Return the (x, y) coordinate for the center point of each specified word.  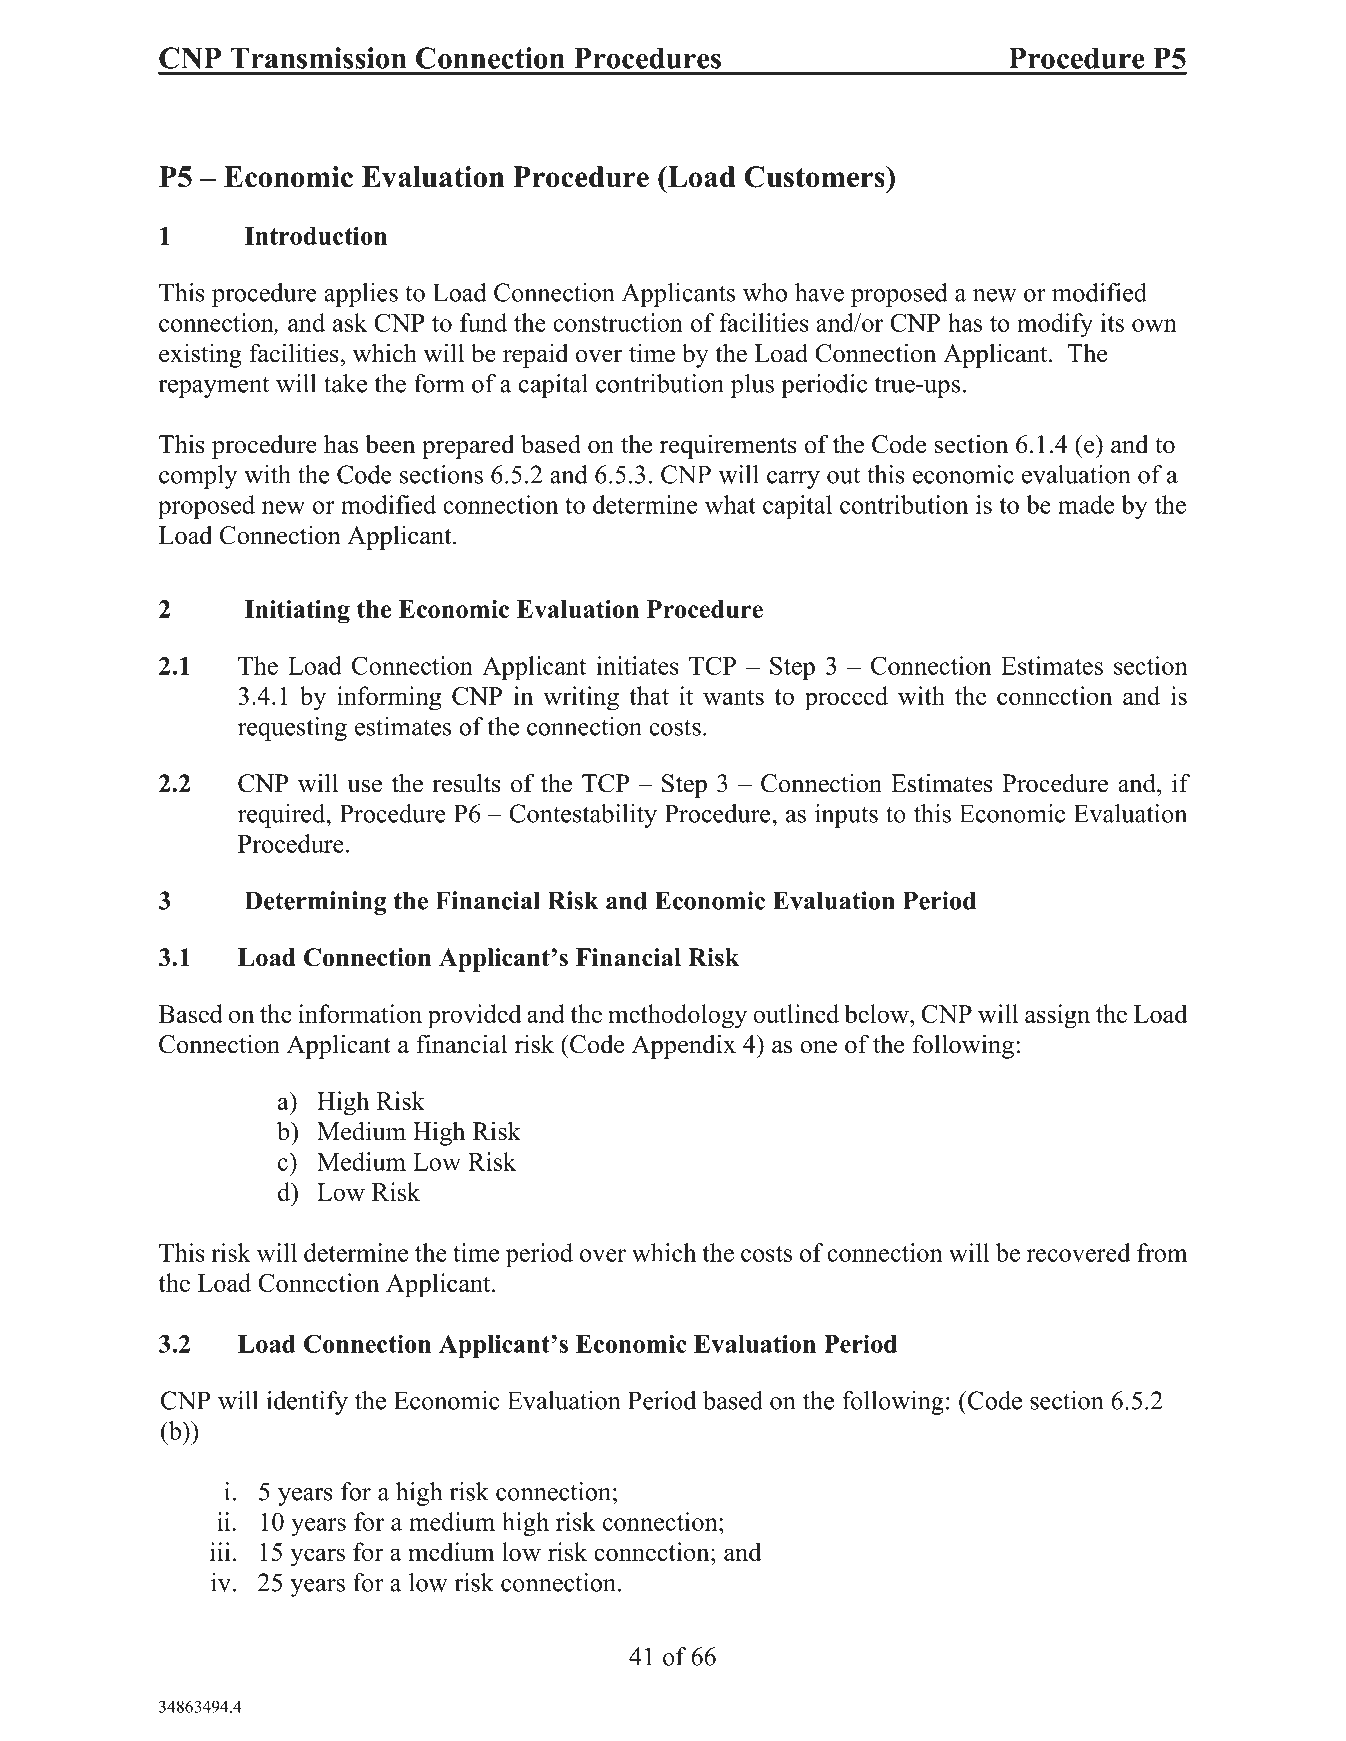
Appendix (684, 1046)
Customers (815, 177)
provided (475, 1016)
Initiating (297, 612)
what (730, 504)
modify (1055, 325)
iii (220, 1551)
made (1086, 504)
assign (1057, 1016)
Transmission (318, 58)
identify (307, 1403)
